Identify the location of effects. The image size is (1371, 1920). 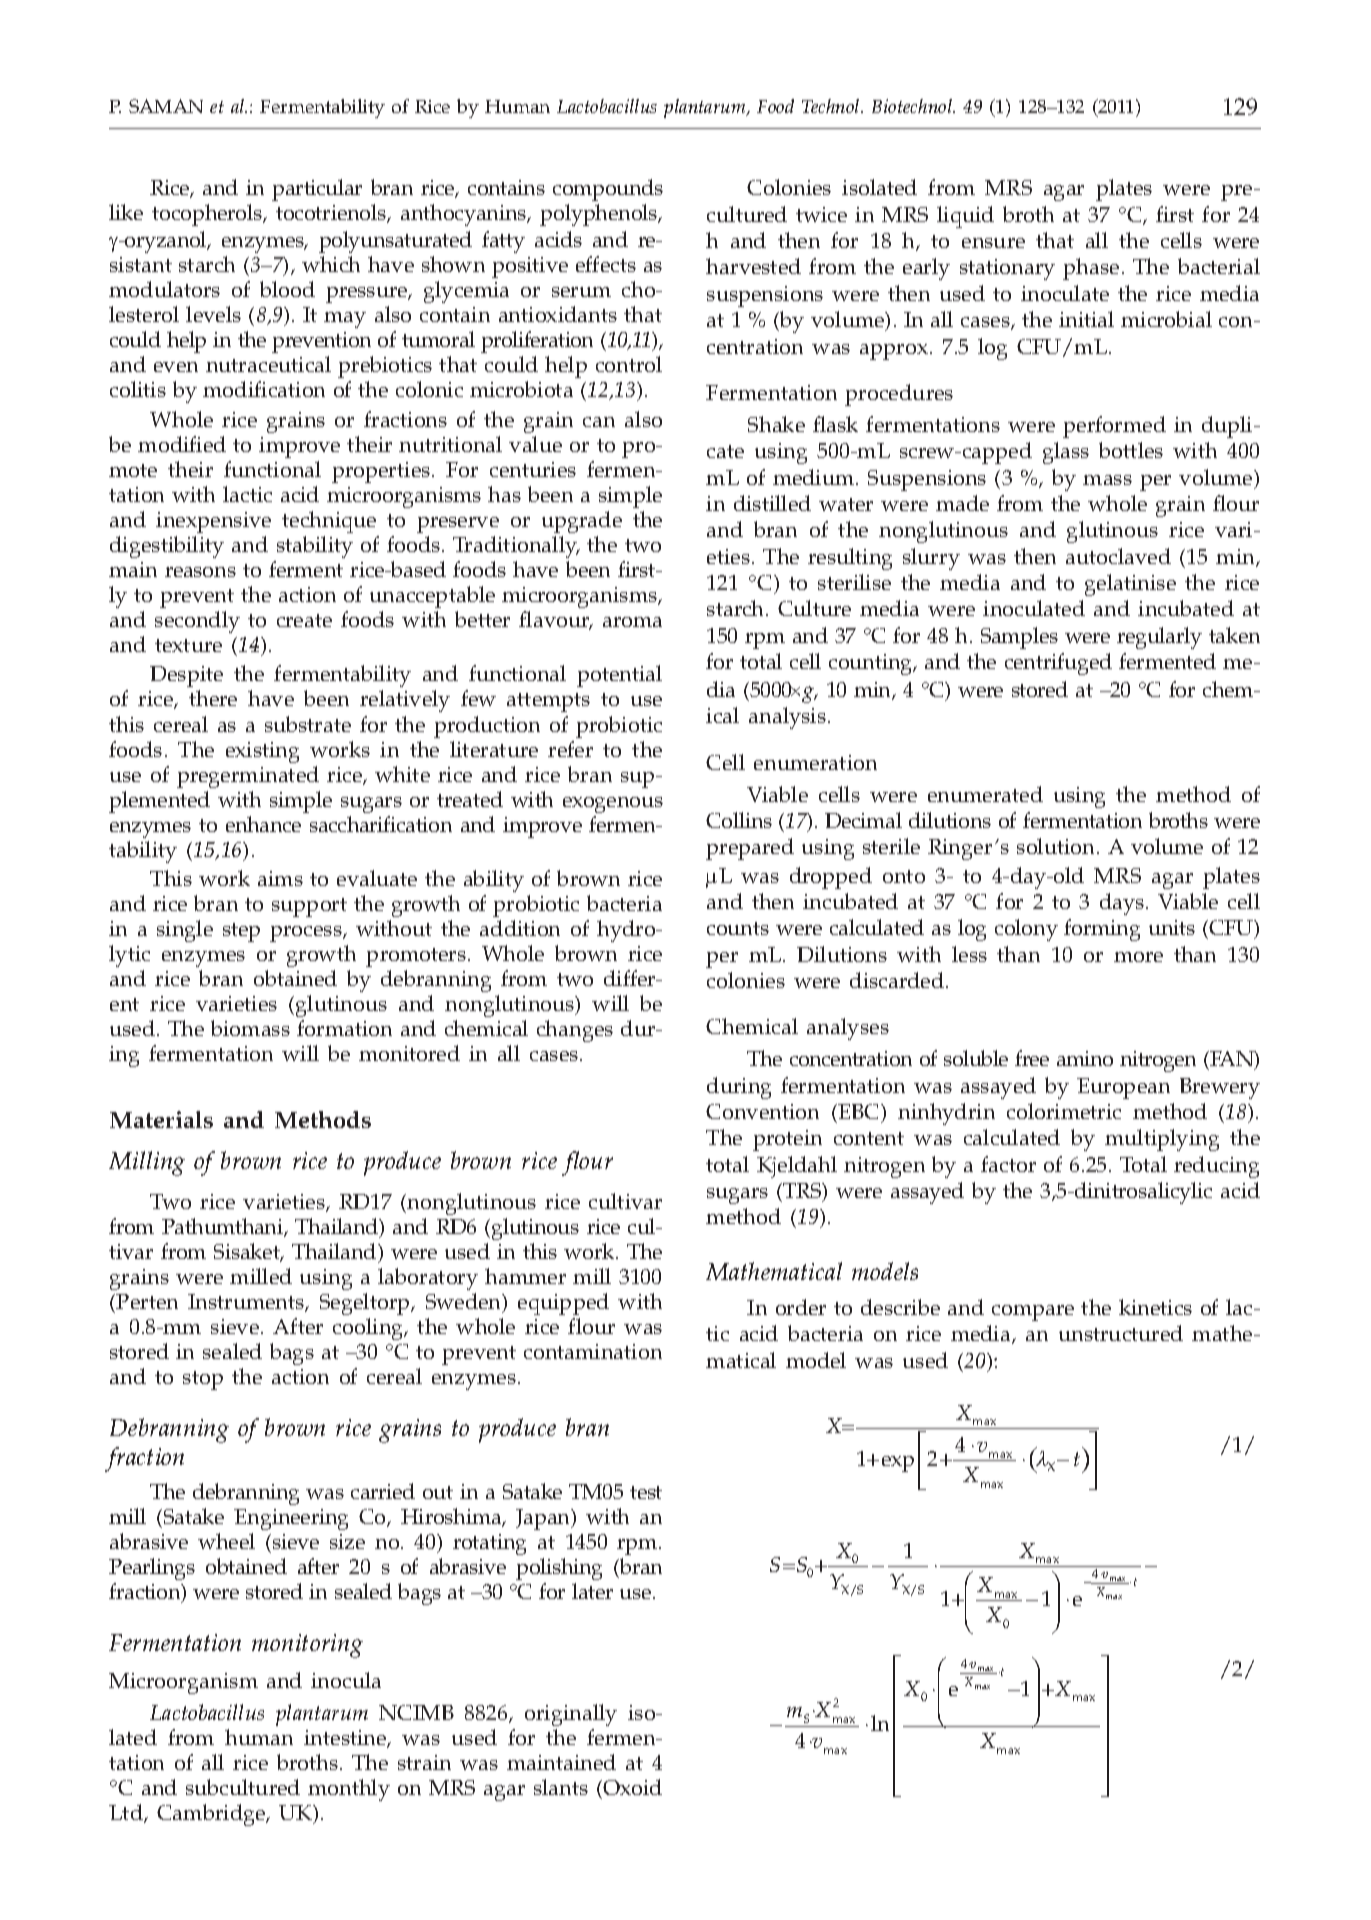
(606, 264).
